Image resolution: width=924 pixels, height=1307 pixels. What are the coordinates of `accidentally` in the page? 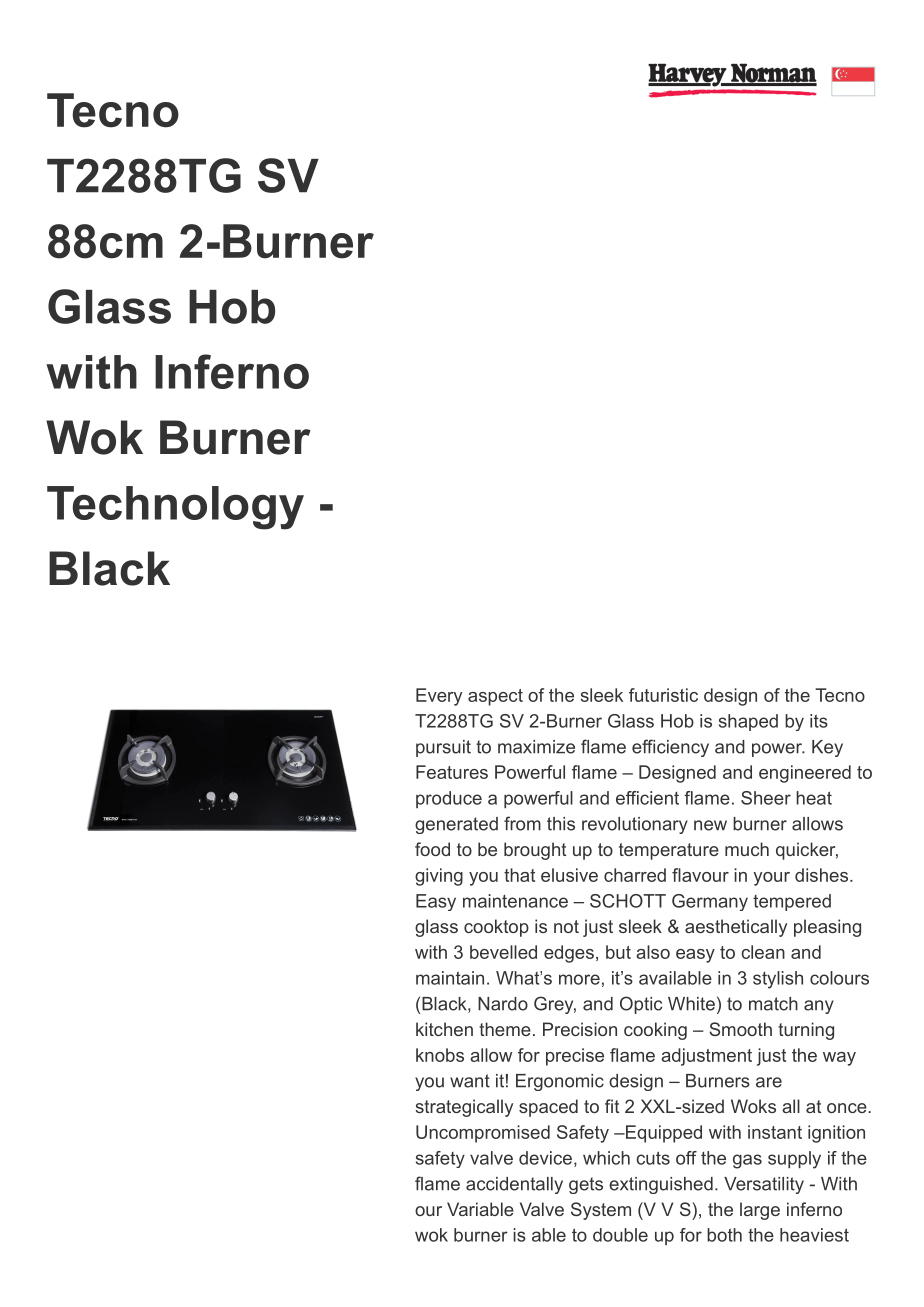 It's located at (514, 1185).
